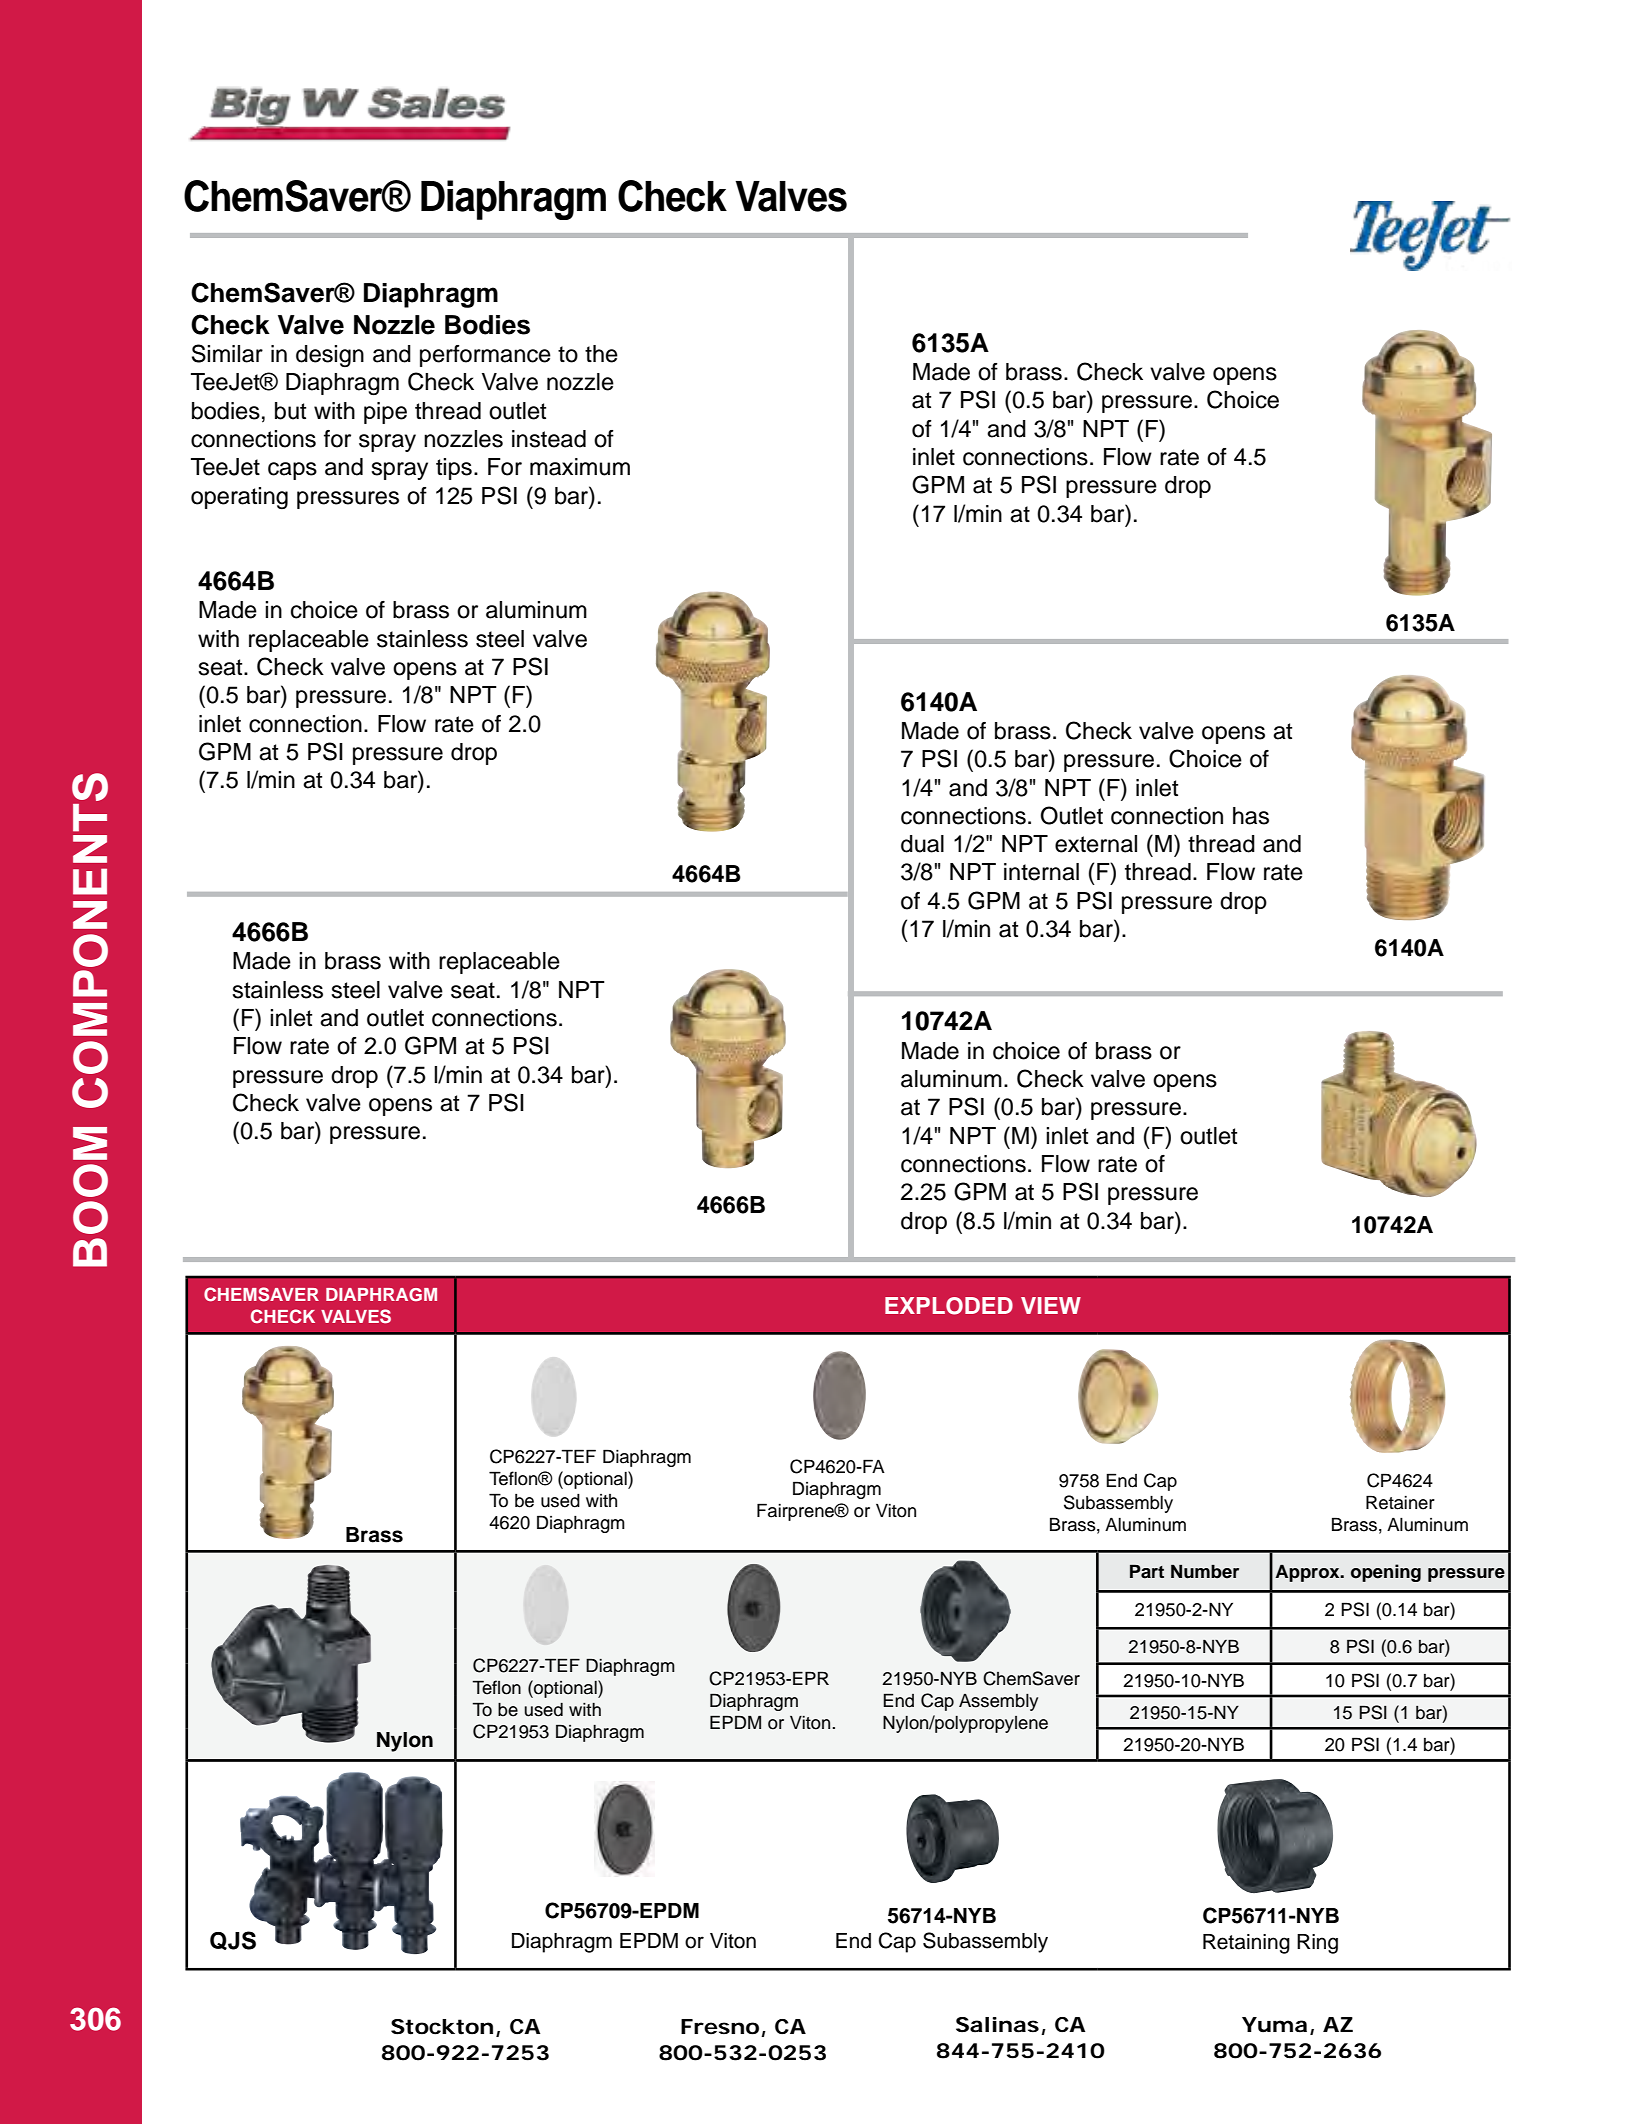 This image has width=1652, height=2124. What do you see at coordinates (1386, 1573) in the image?
I see `opening` at bounding box center [1386, 1573].
